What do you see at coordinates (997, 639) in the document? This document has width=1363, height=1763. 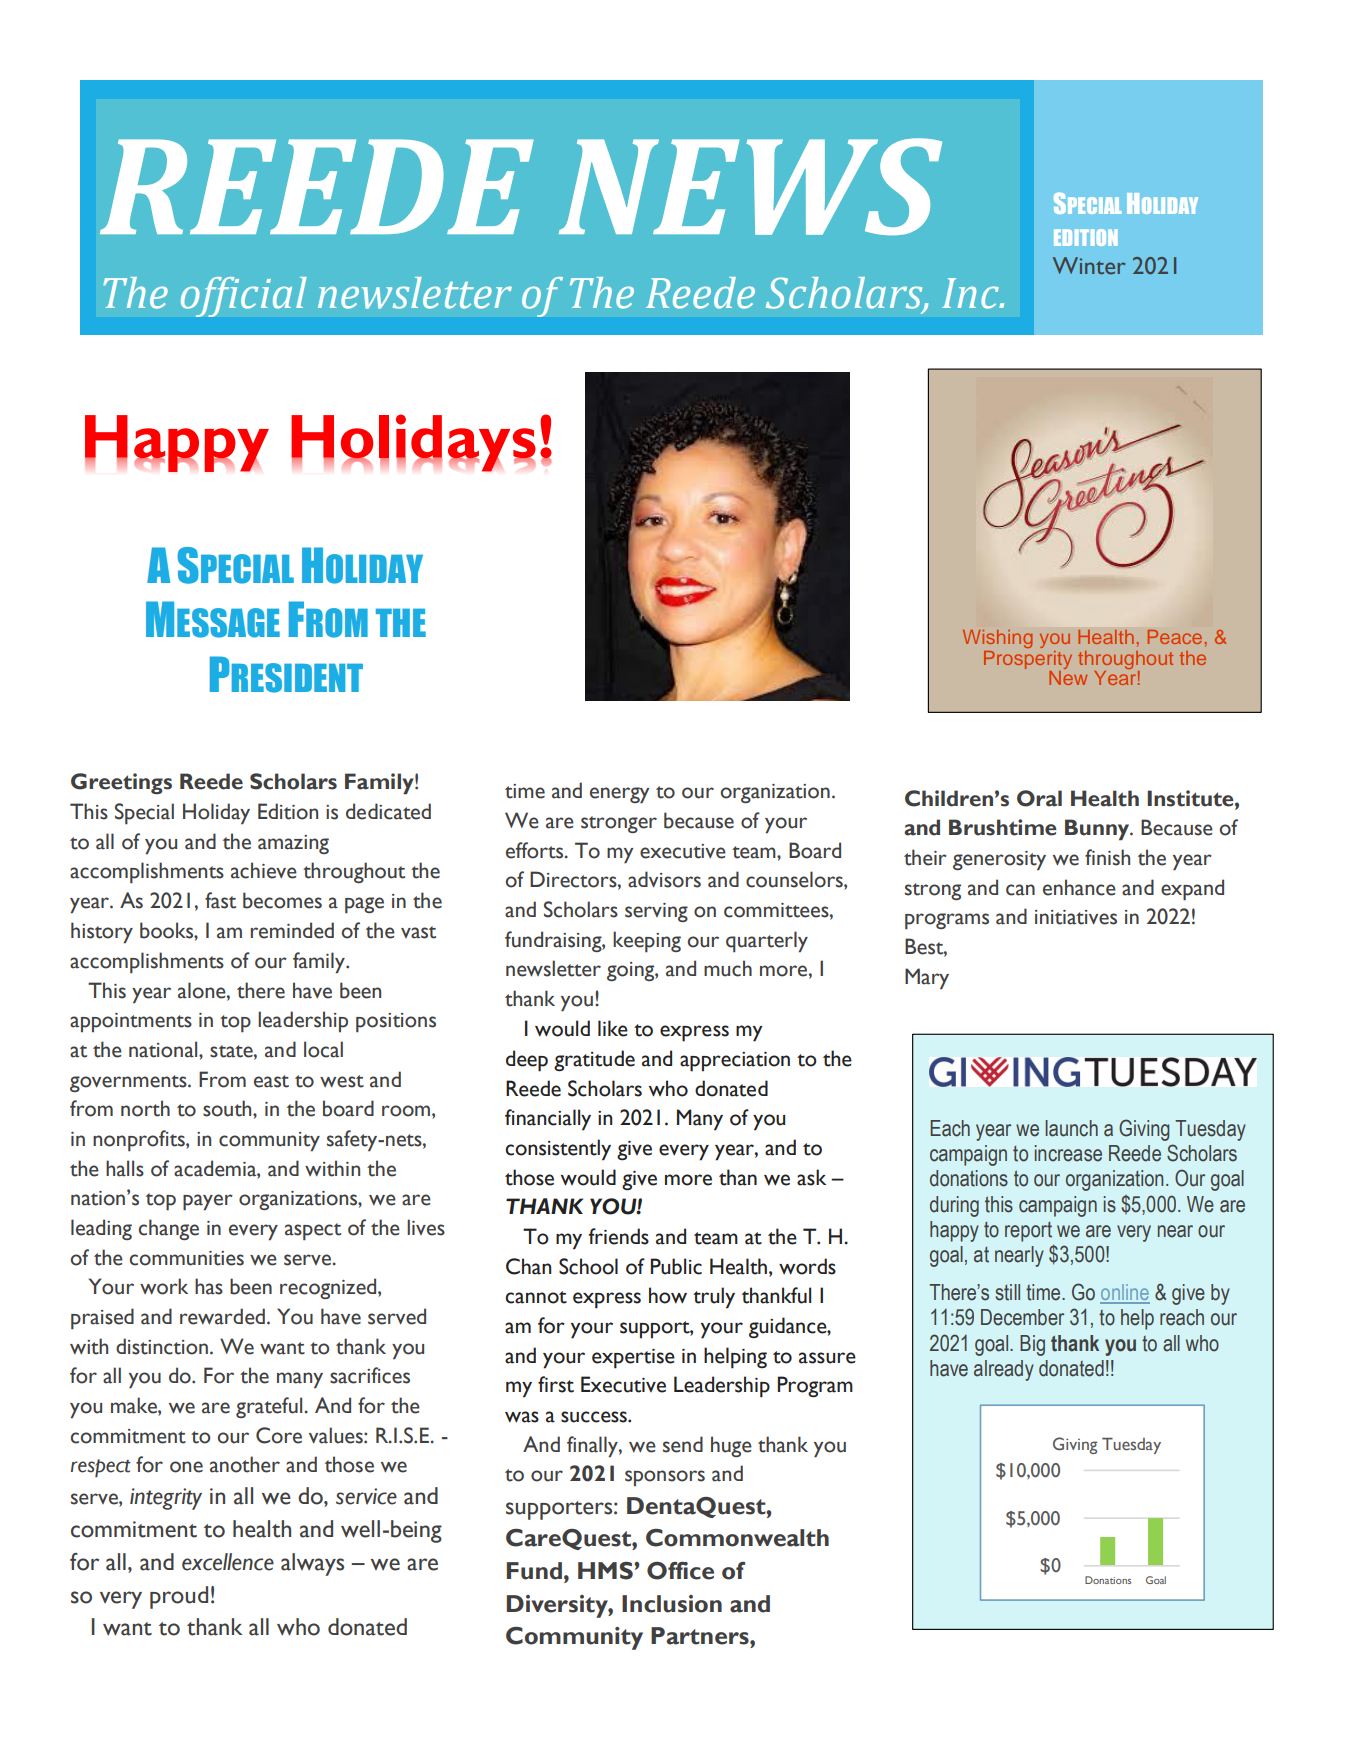 I see `Wishing` at bounding box center [997, 639].
